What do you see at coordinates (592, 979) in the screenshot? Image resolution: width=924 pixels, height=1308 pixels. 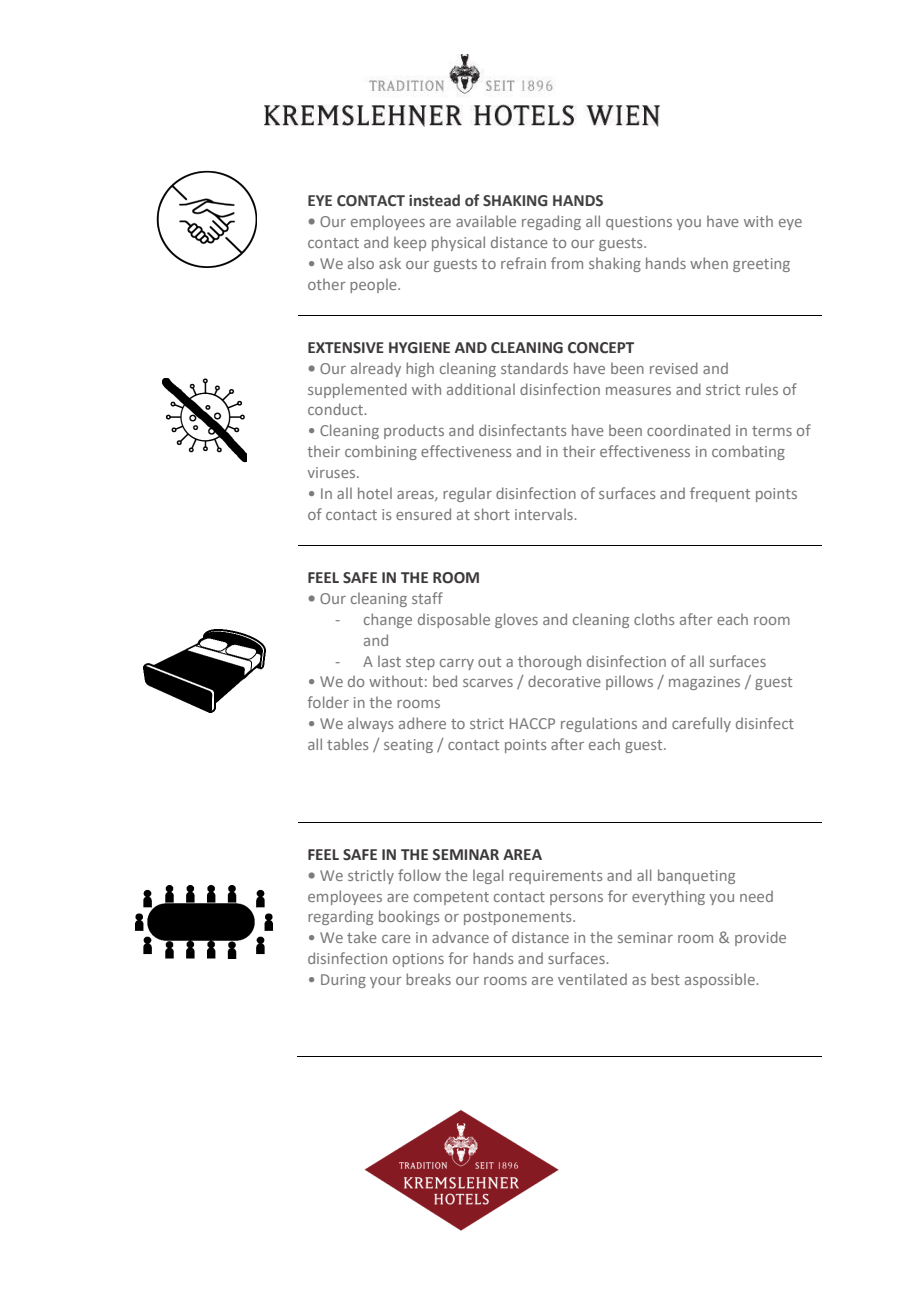 I see `ventilated` at bounding box center [592, 979].
